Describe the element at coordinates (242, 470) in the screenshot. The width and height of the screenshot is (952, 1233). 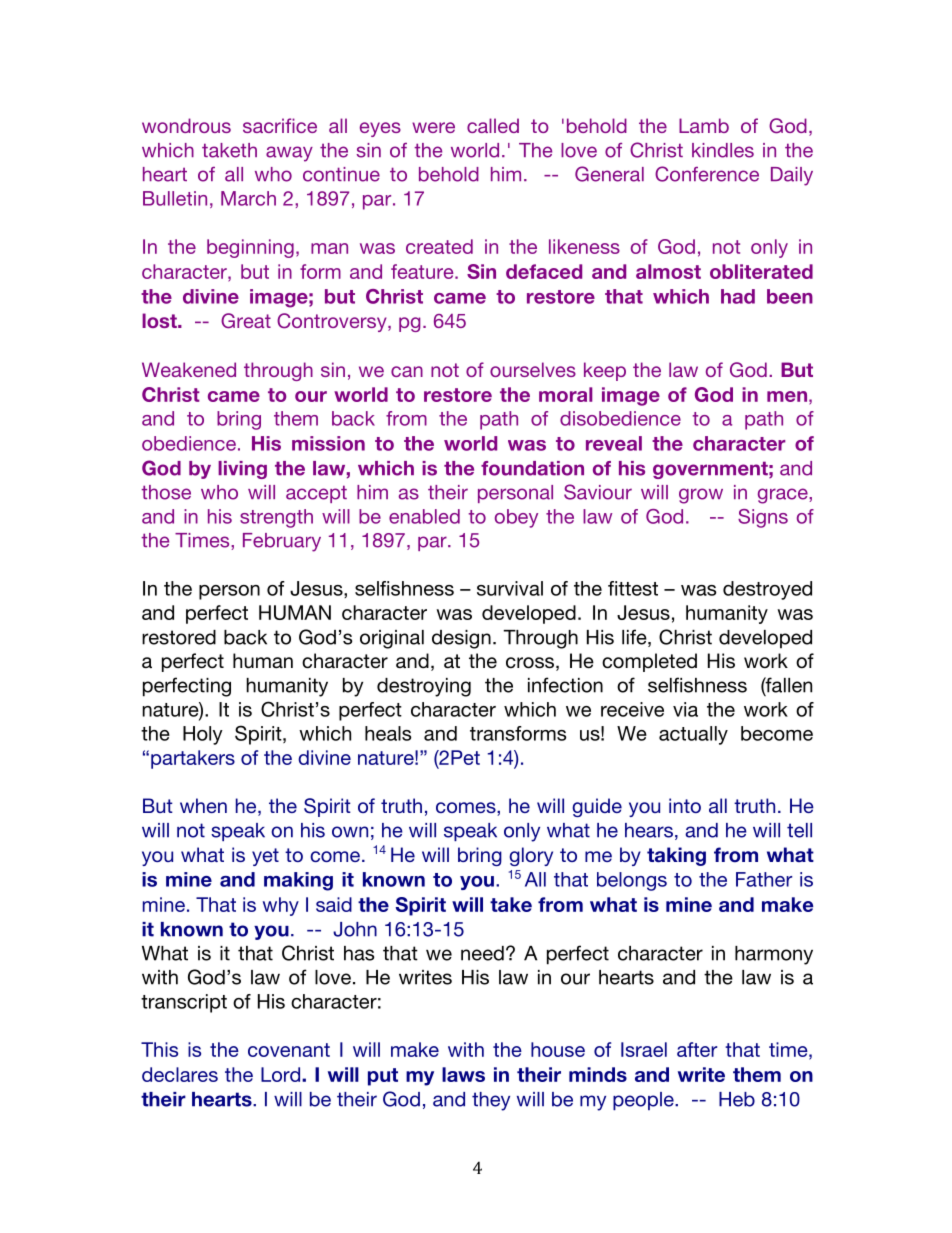
I see `living` at that location.
